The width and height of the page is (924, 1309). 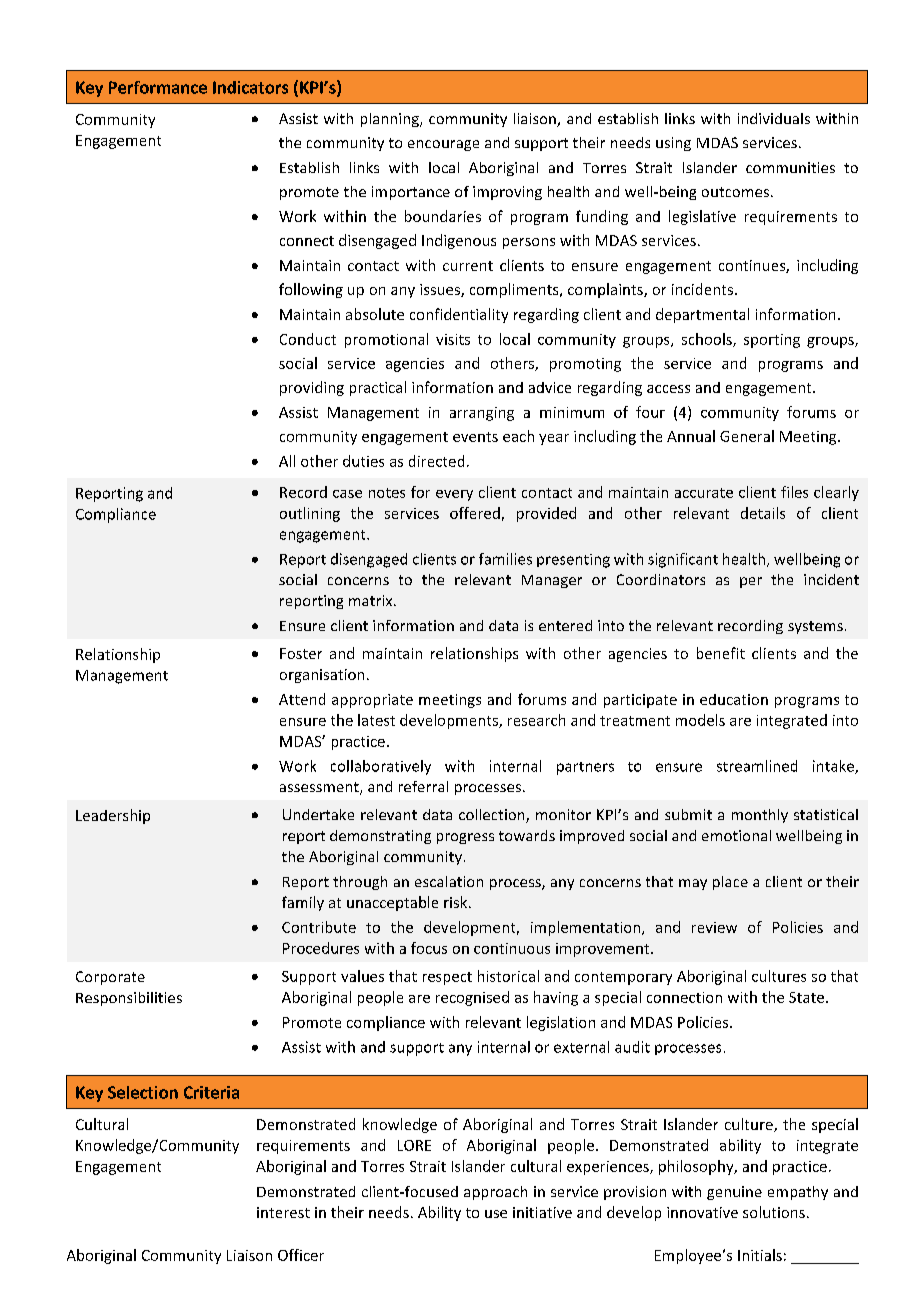 What do you see at coordinates (536, 720) in the page?
I see `research` at bounding box center [536, 720].
